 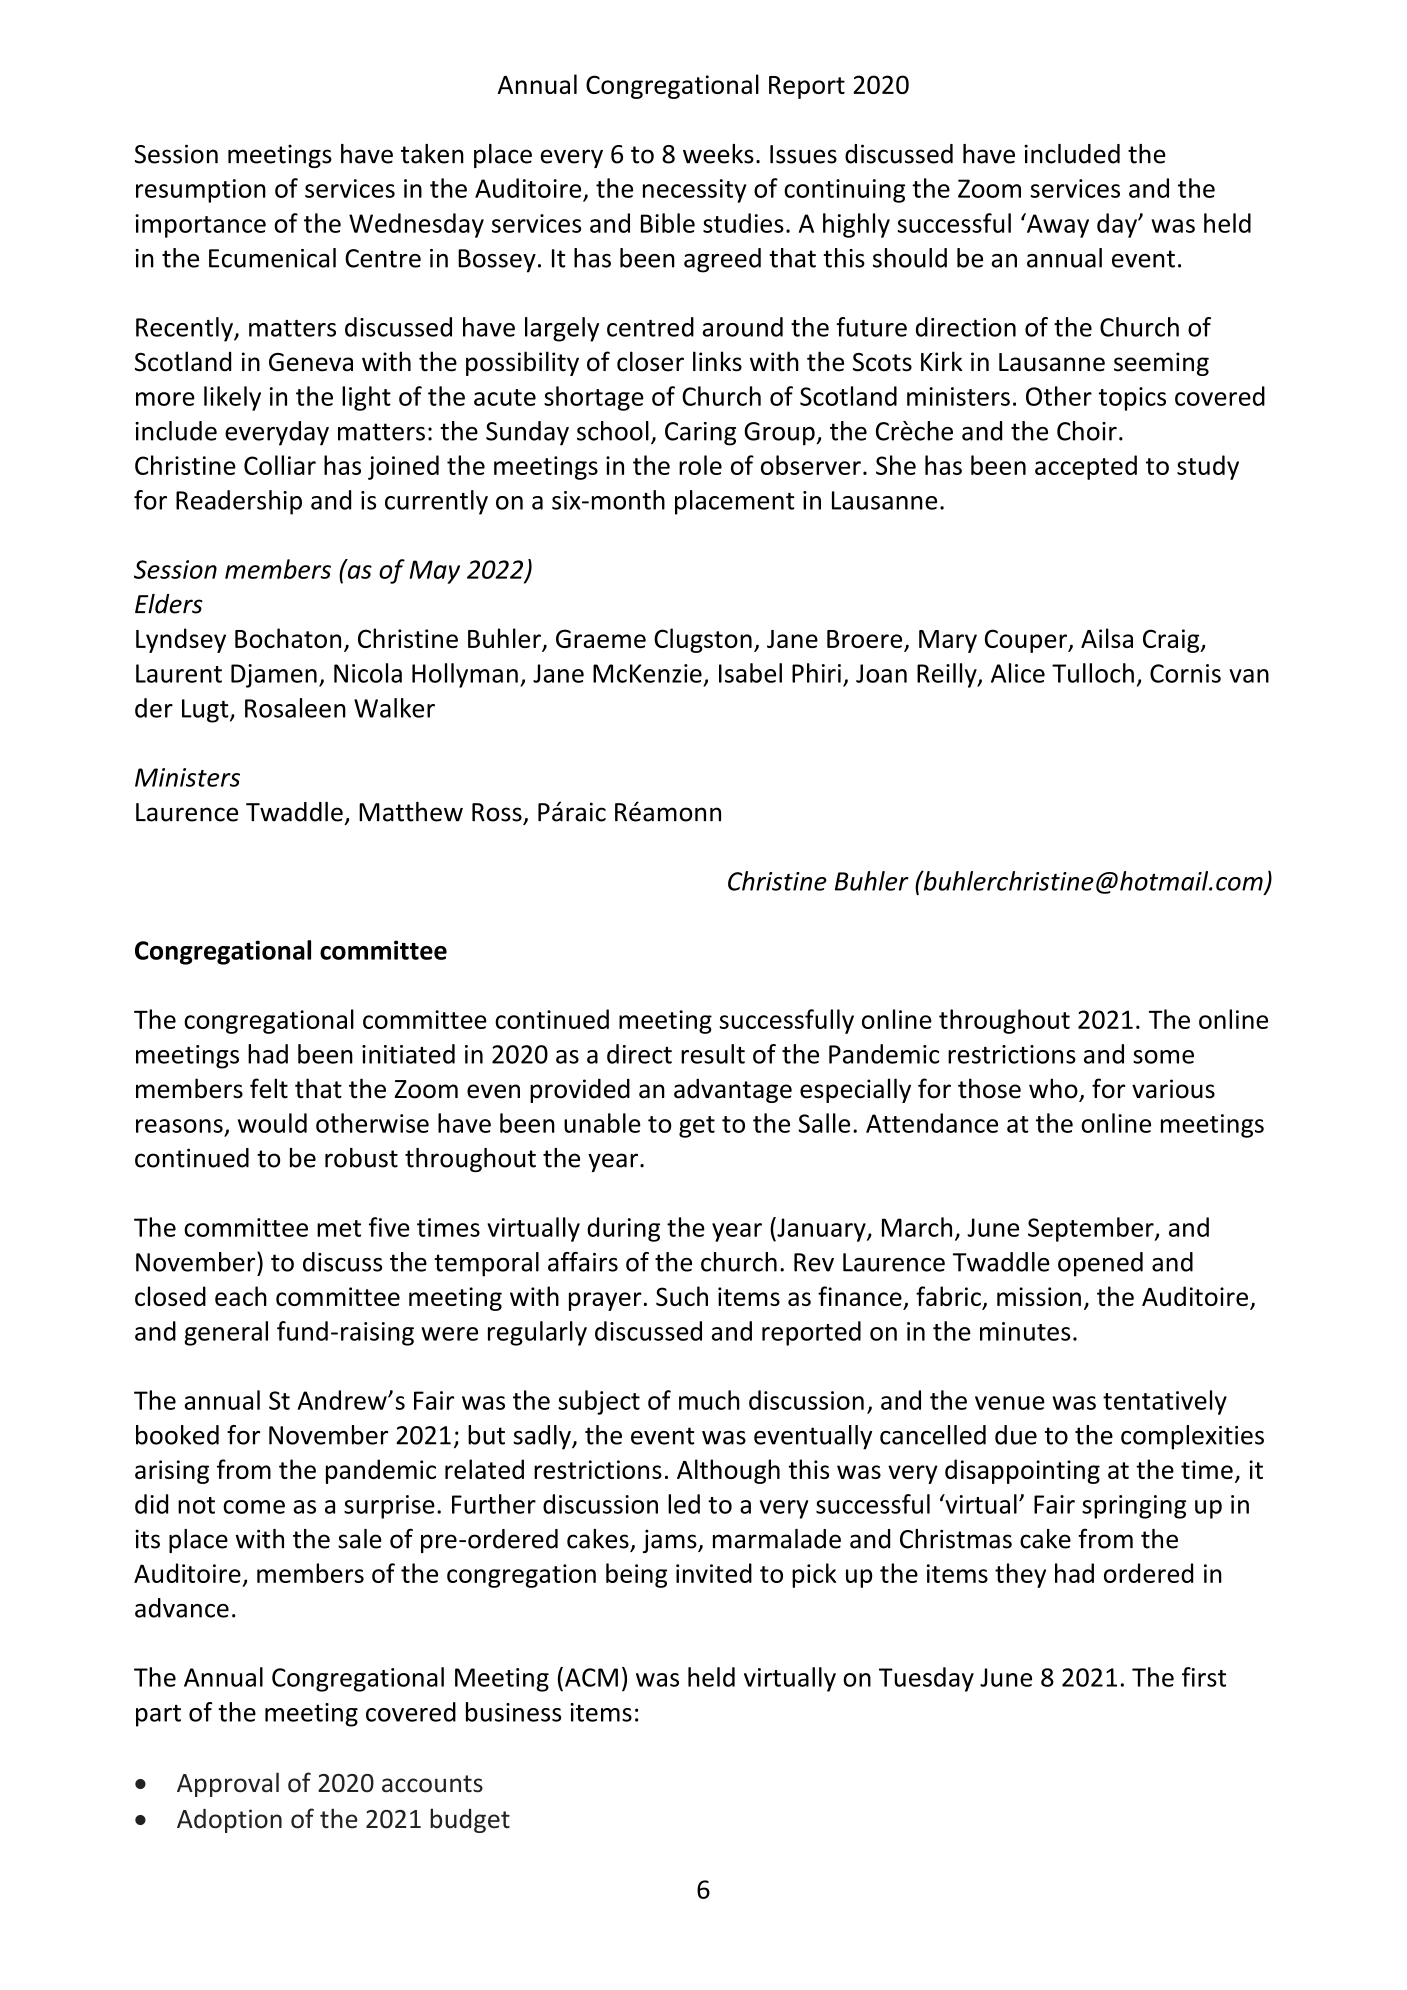 I want to click on felt, so click(x=269, y=1088).
